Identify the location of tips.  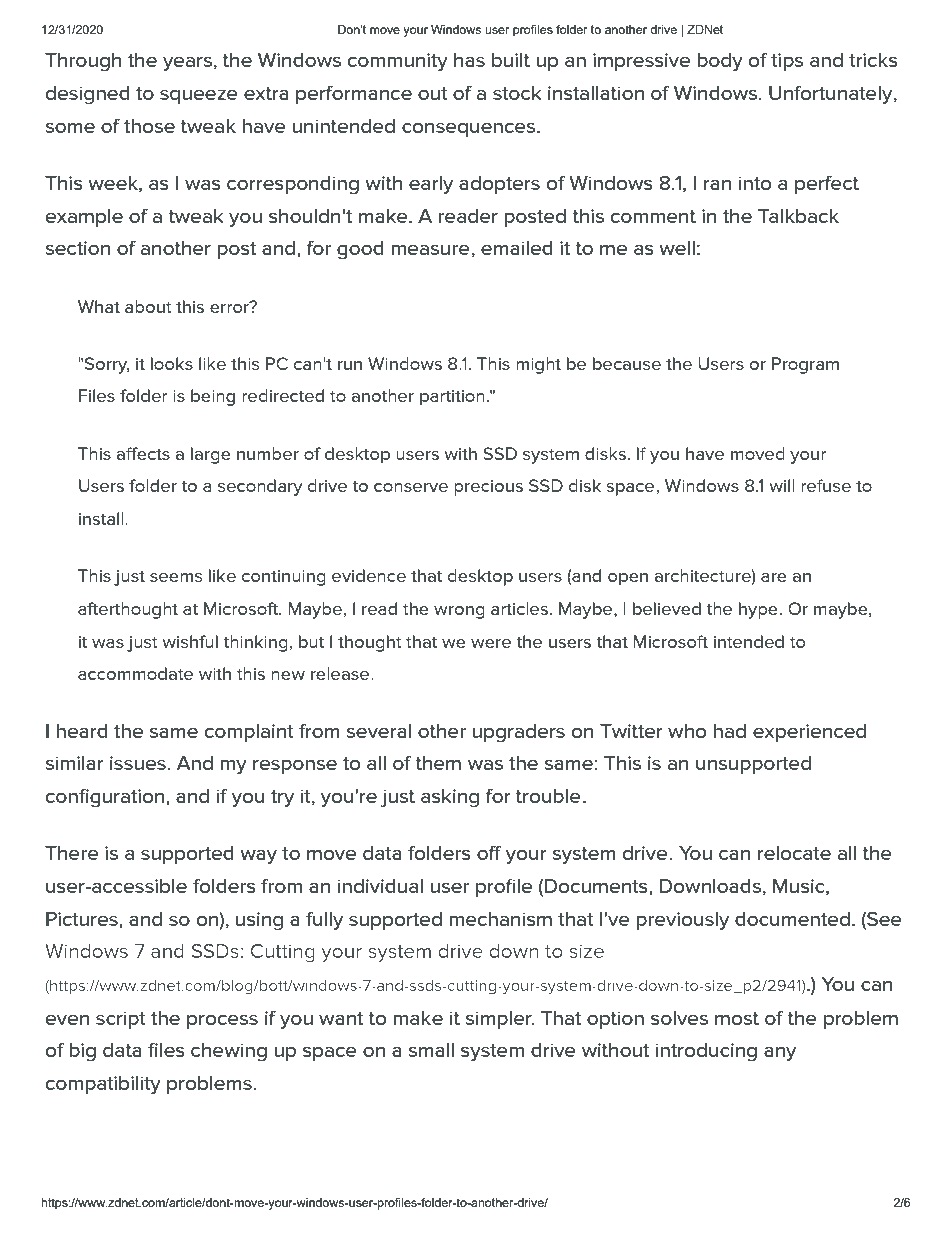
(787, 62).
